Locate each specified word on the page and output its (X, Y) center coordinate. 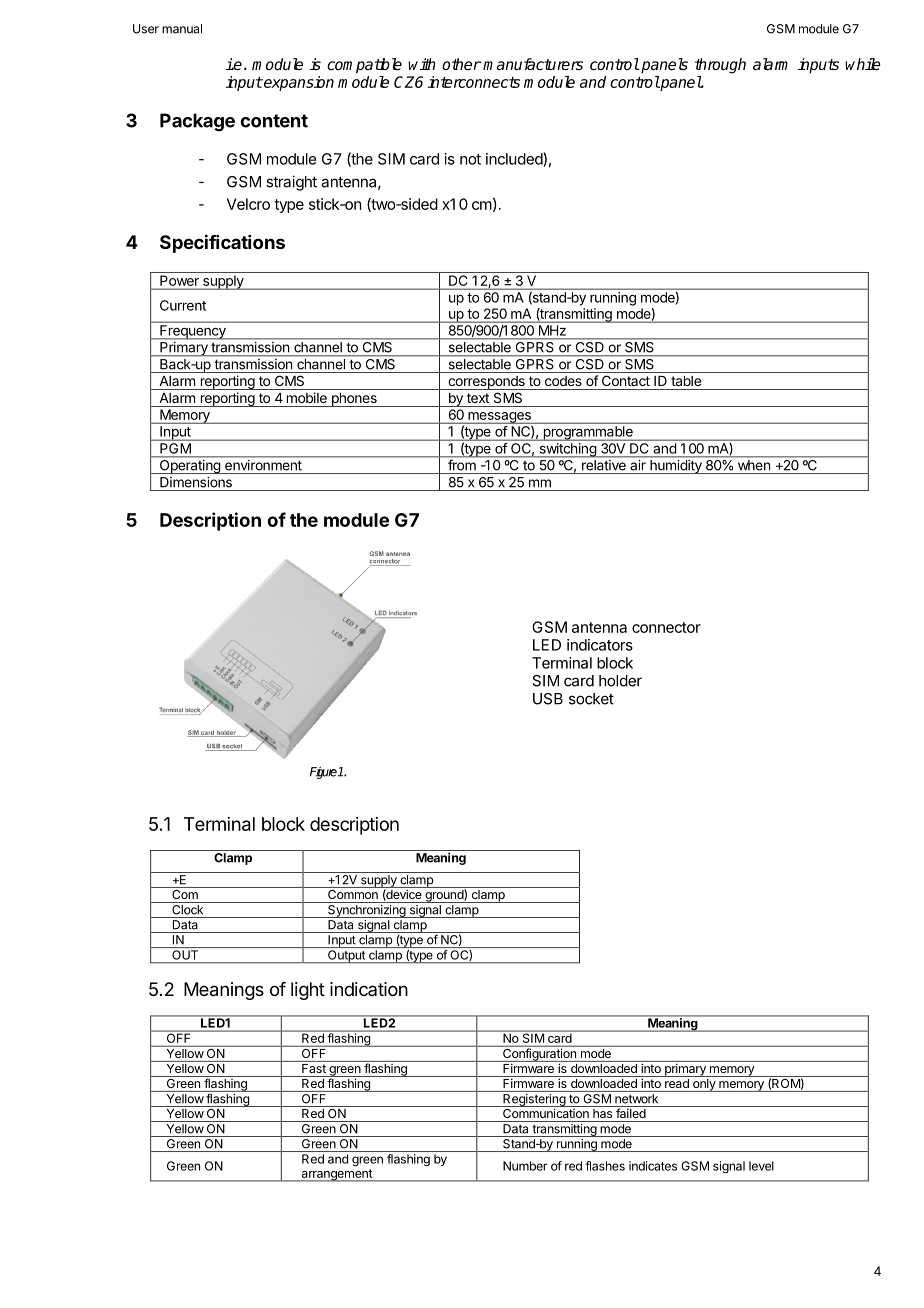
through (720, 66)
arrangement (336, 1175)
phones (354, 400)
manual (182, 29)
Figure (324, 773)
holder (620, 681)
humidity (676, 467)
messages (499, 418)
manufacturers (533, 64)
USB (548, 699)
